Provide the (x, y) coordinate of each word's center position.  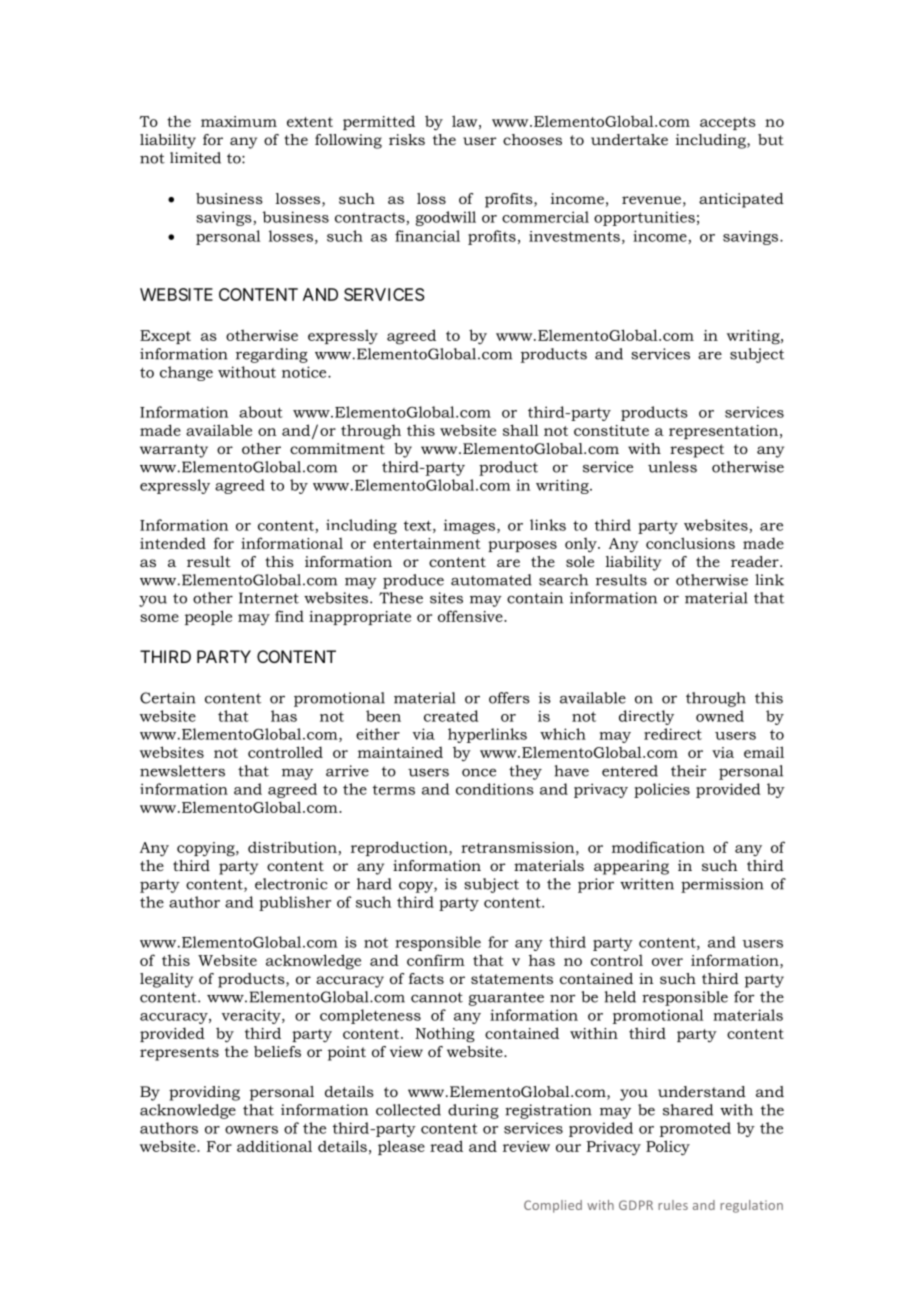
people (208, 617)
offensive (471, 616)
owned (720, 716)
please (401, 1147)
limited (195, 158)
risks (407, 139)
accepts (728, 123)
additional (274, 1146)
